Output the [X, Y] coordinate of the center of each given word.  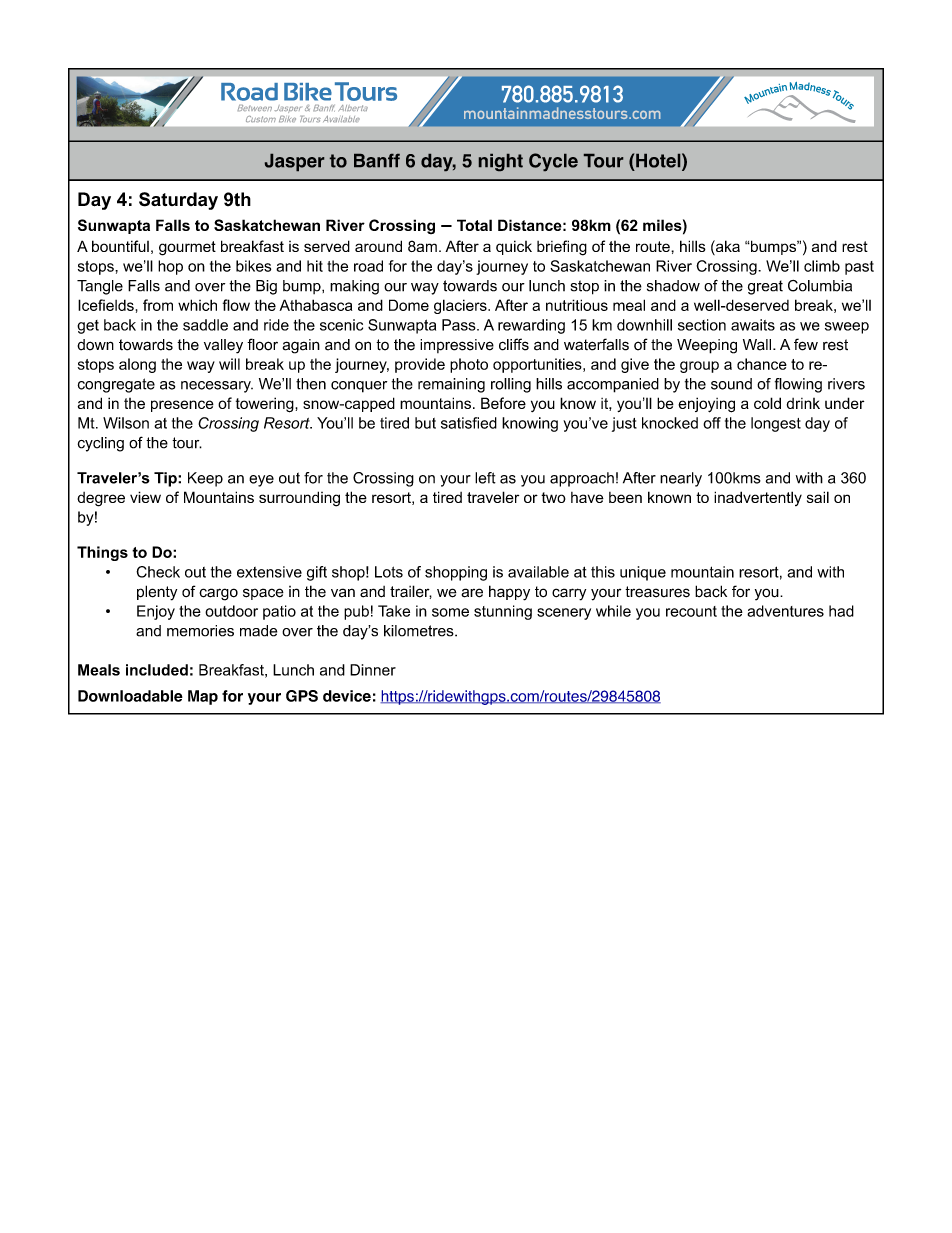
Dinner [373, 670]
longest [776, 424]
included [157, 670]
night [501, 162]
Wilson [126, 423]
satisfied [469, 423]
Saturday [178, 201]
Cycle [553, 162]
